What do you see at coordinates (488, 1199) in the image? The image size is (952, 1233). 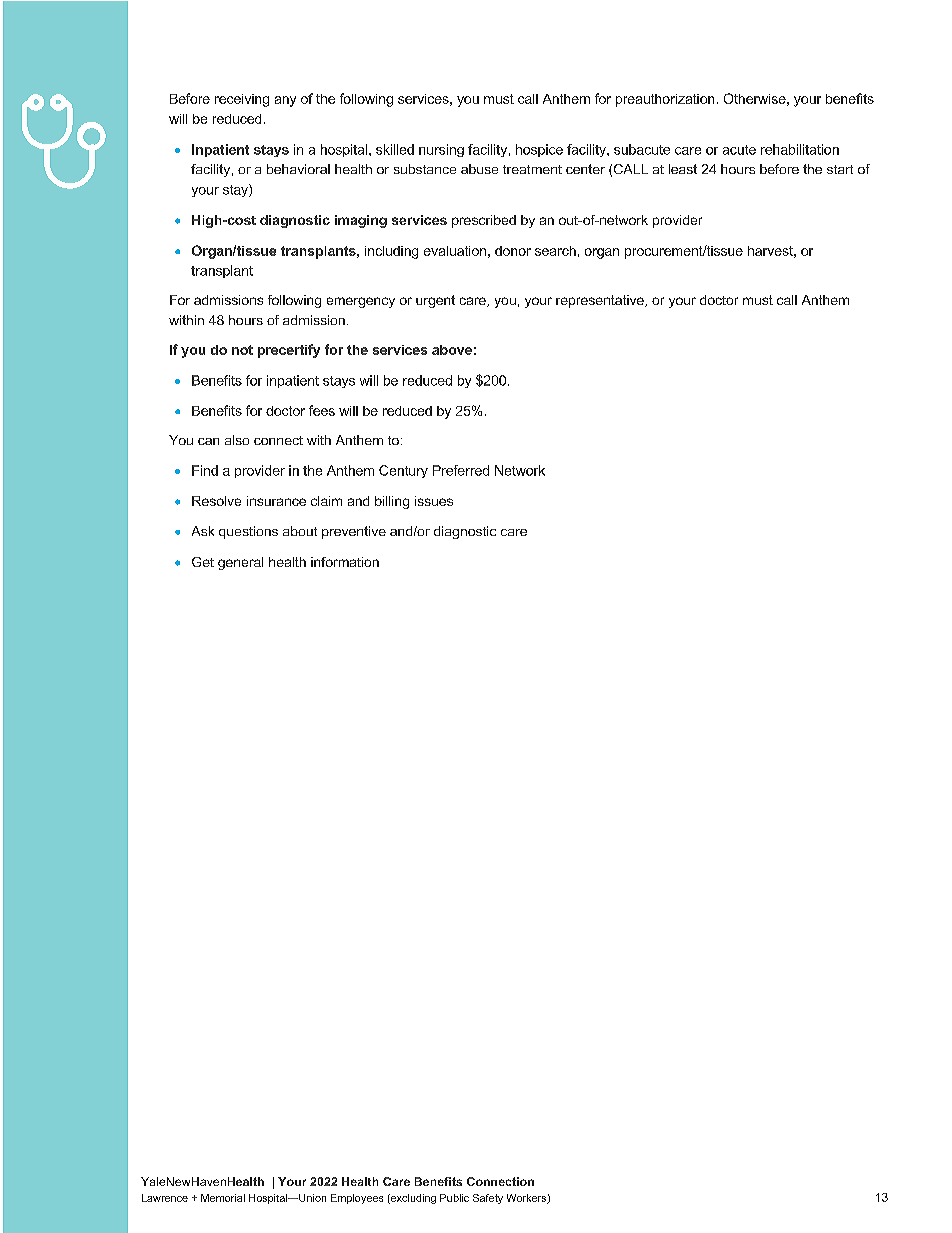 I see `Safety` at bounding box center [488, 1199].
